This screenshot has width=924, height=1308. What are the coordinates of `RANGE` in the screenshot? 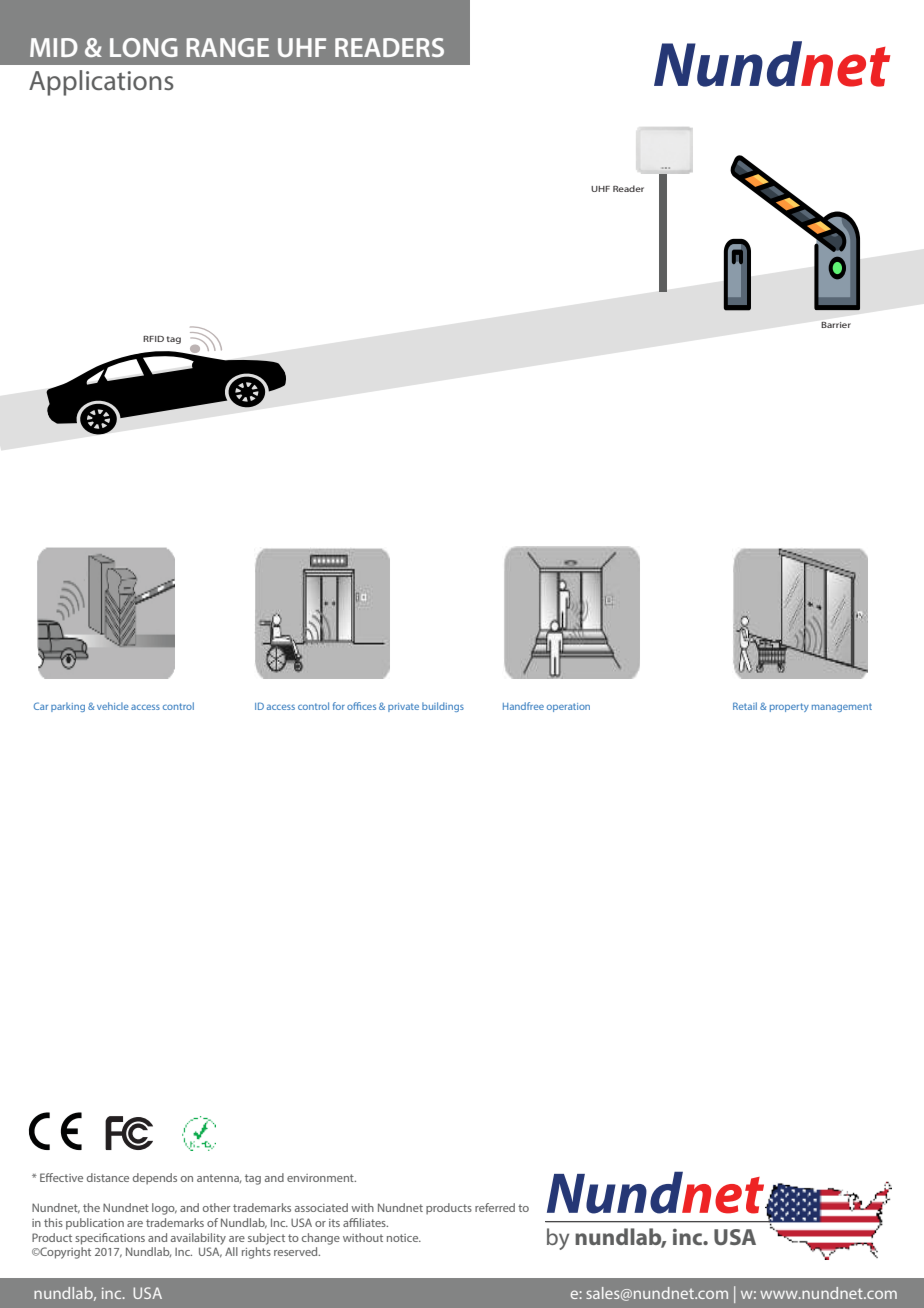 It's located at (228, 47).
